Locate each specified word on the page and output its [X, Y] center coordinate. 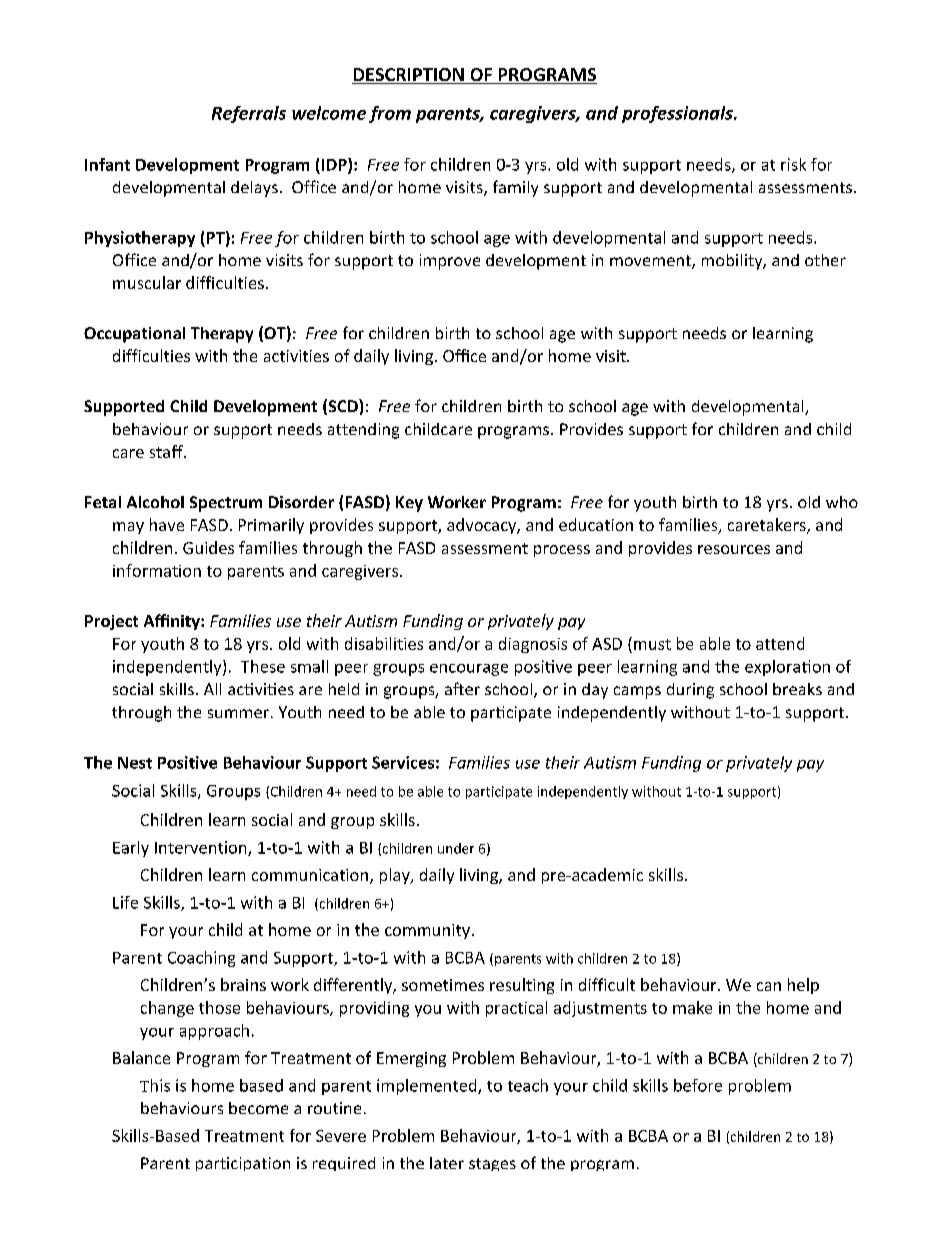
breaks [797, 689]
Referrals [249, 114]
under [456, 848]
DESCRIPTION [409, 76]
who [842, 502]
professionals [678, 114]
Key [409, 504]
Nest [135, 763]
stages [492, 1164]
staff [167, 451]
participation [243, 1164]
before [698, 1085]
